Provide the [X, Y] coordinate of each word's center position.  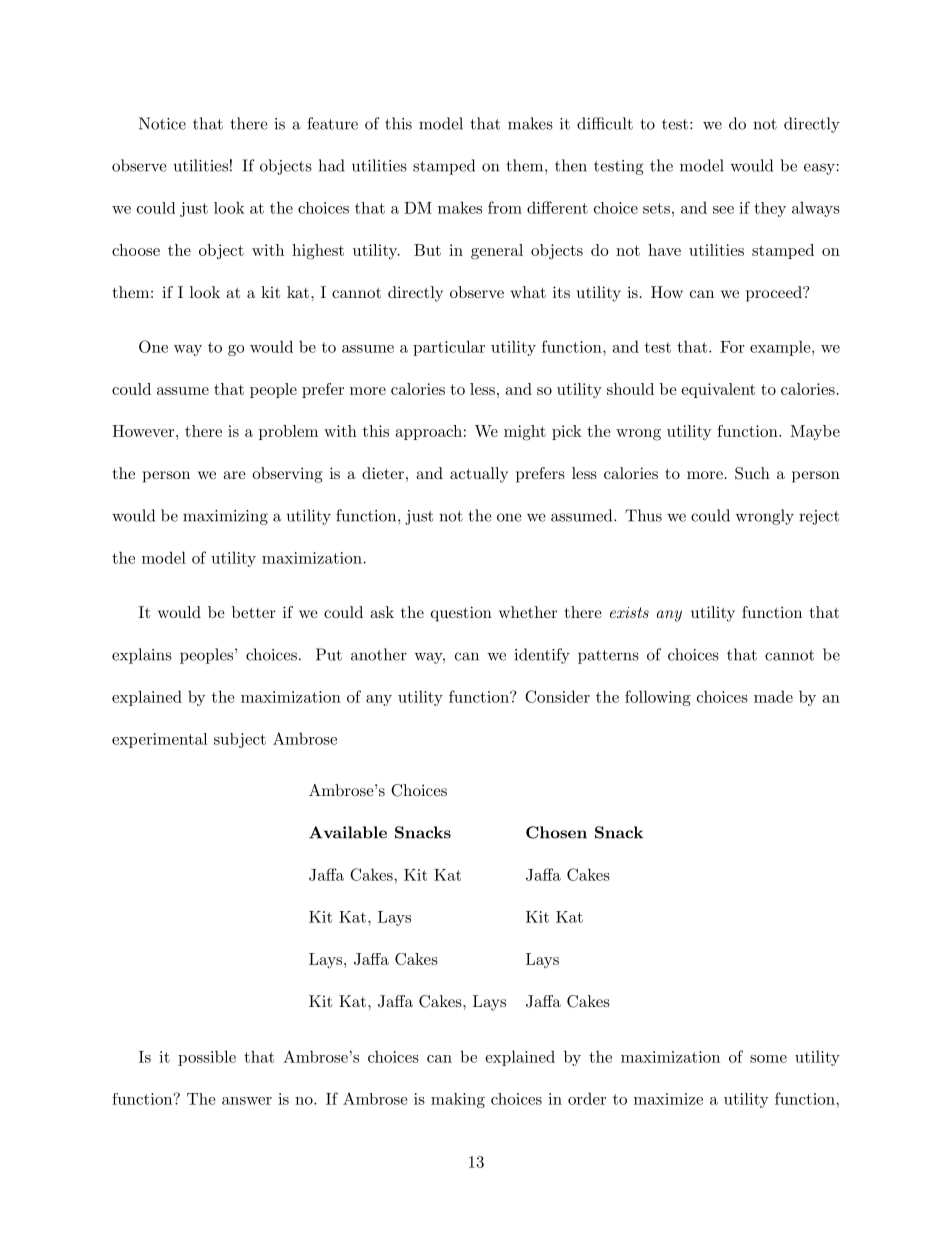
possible [207, 1058]
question [461, 614]
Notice [162, 123]
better [254, 612]
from [505, 207]
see [723, 210]
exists [629, 612]
